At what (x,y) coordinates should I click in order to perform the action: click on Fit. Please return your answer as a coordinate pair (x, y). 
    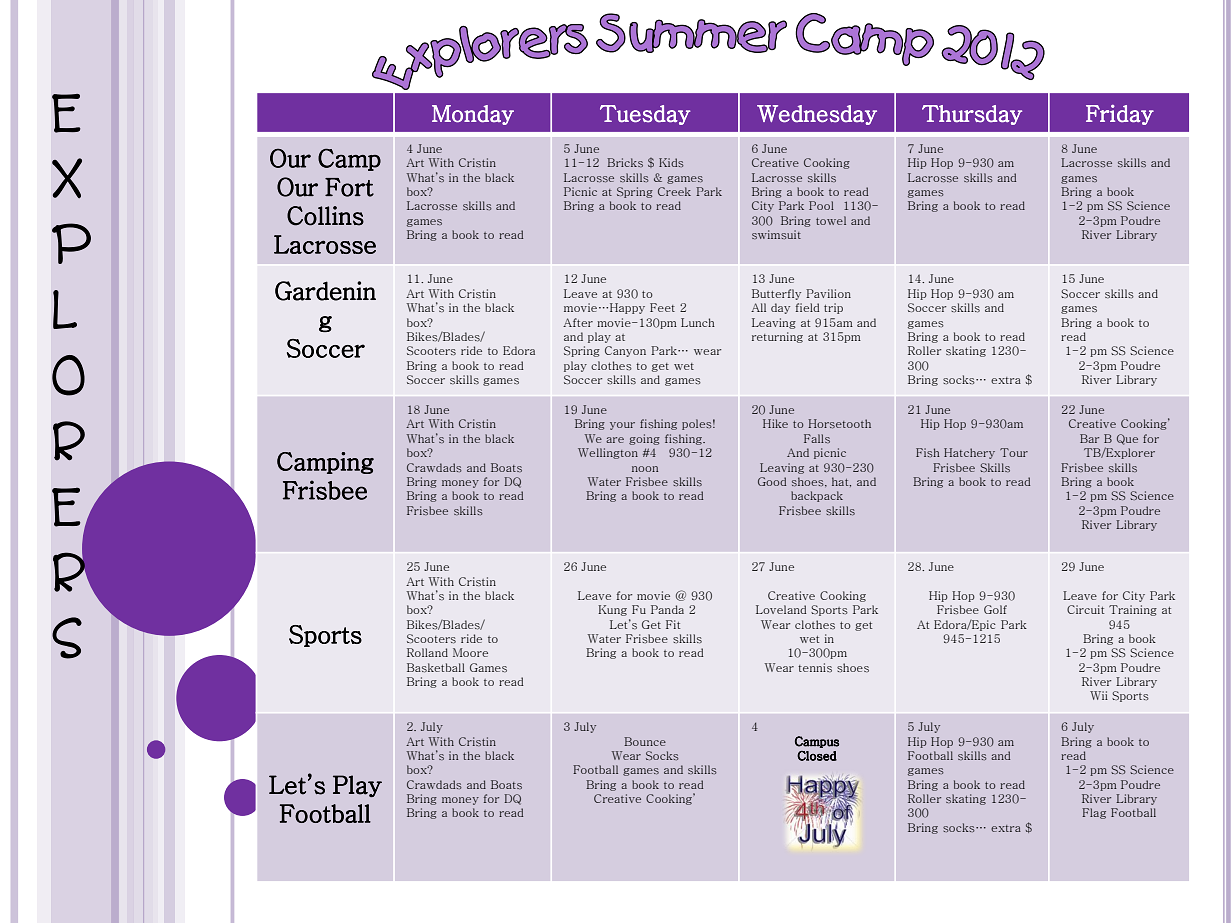
    Looking at the image, I should click on (673, 624).
